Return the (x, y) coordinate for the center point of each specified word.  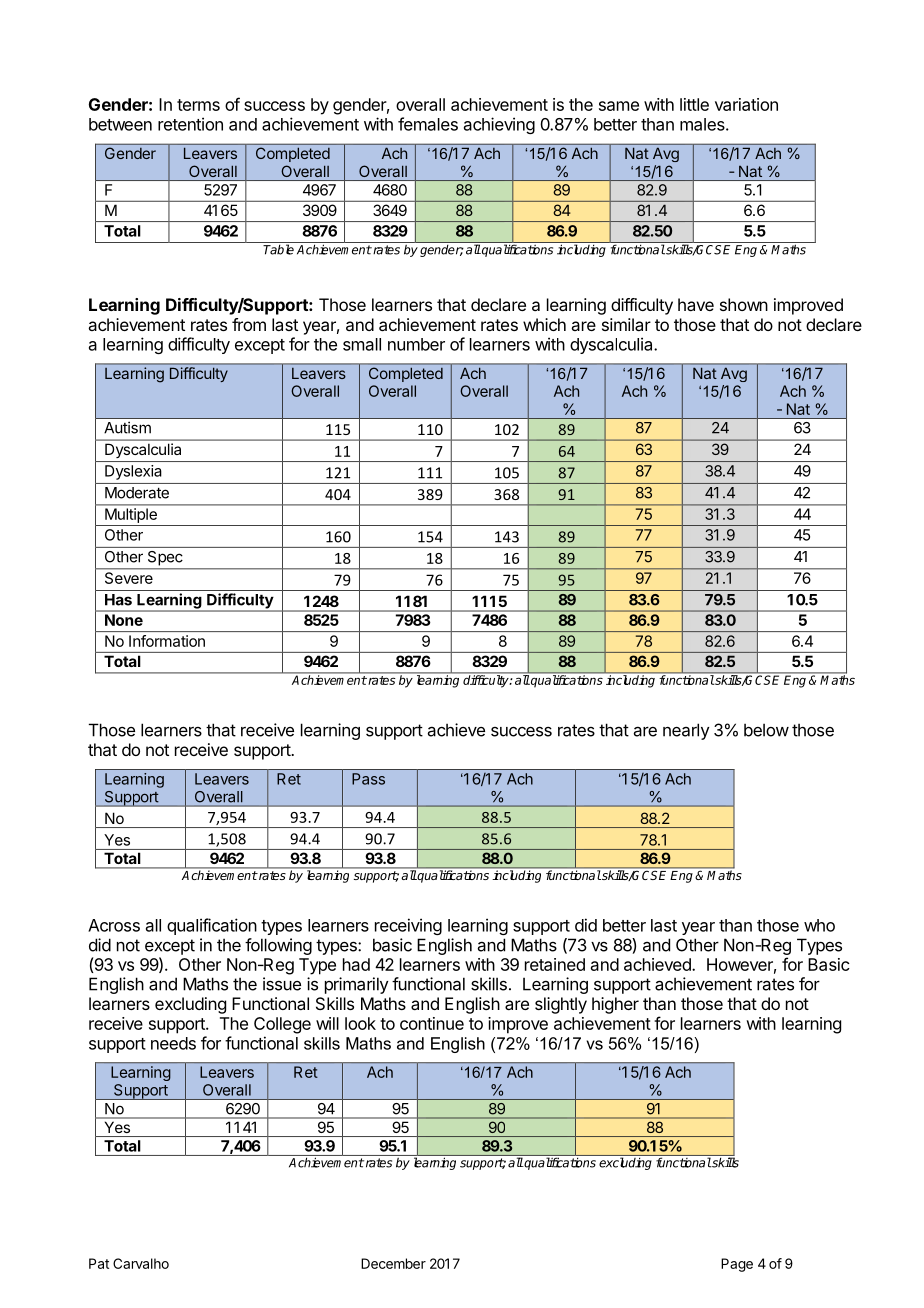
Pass (368, 779)
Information (167, 641)
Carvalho (141, 1263)
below (766, 730)
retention (190, 124)
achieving (499, 125)
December (393, 1263)
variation (746, 104)
